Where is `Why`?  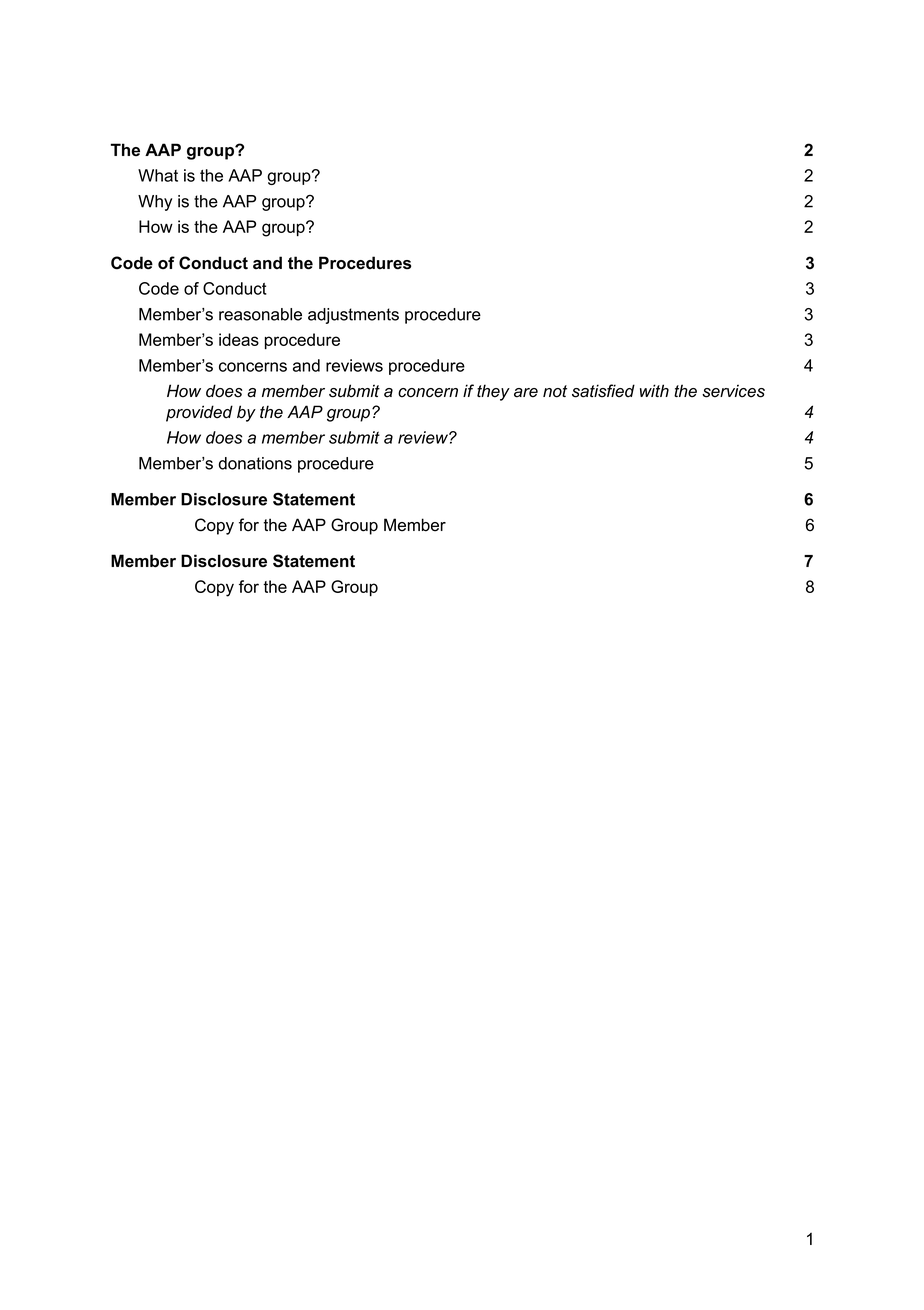
Why is located at coordinates (155, 203).
